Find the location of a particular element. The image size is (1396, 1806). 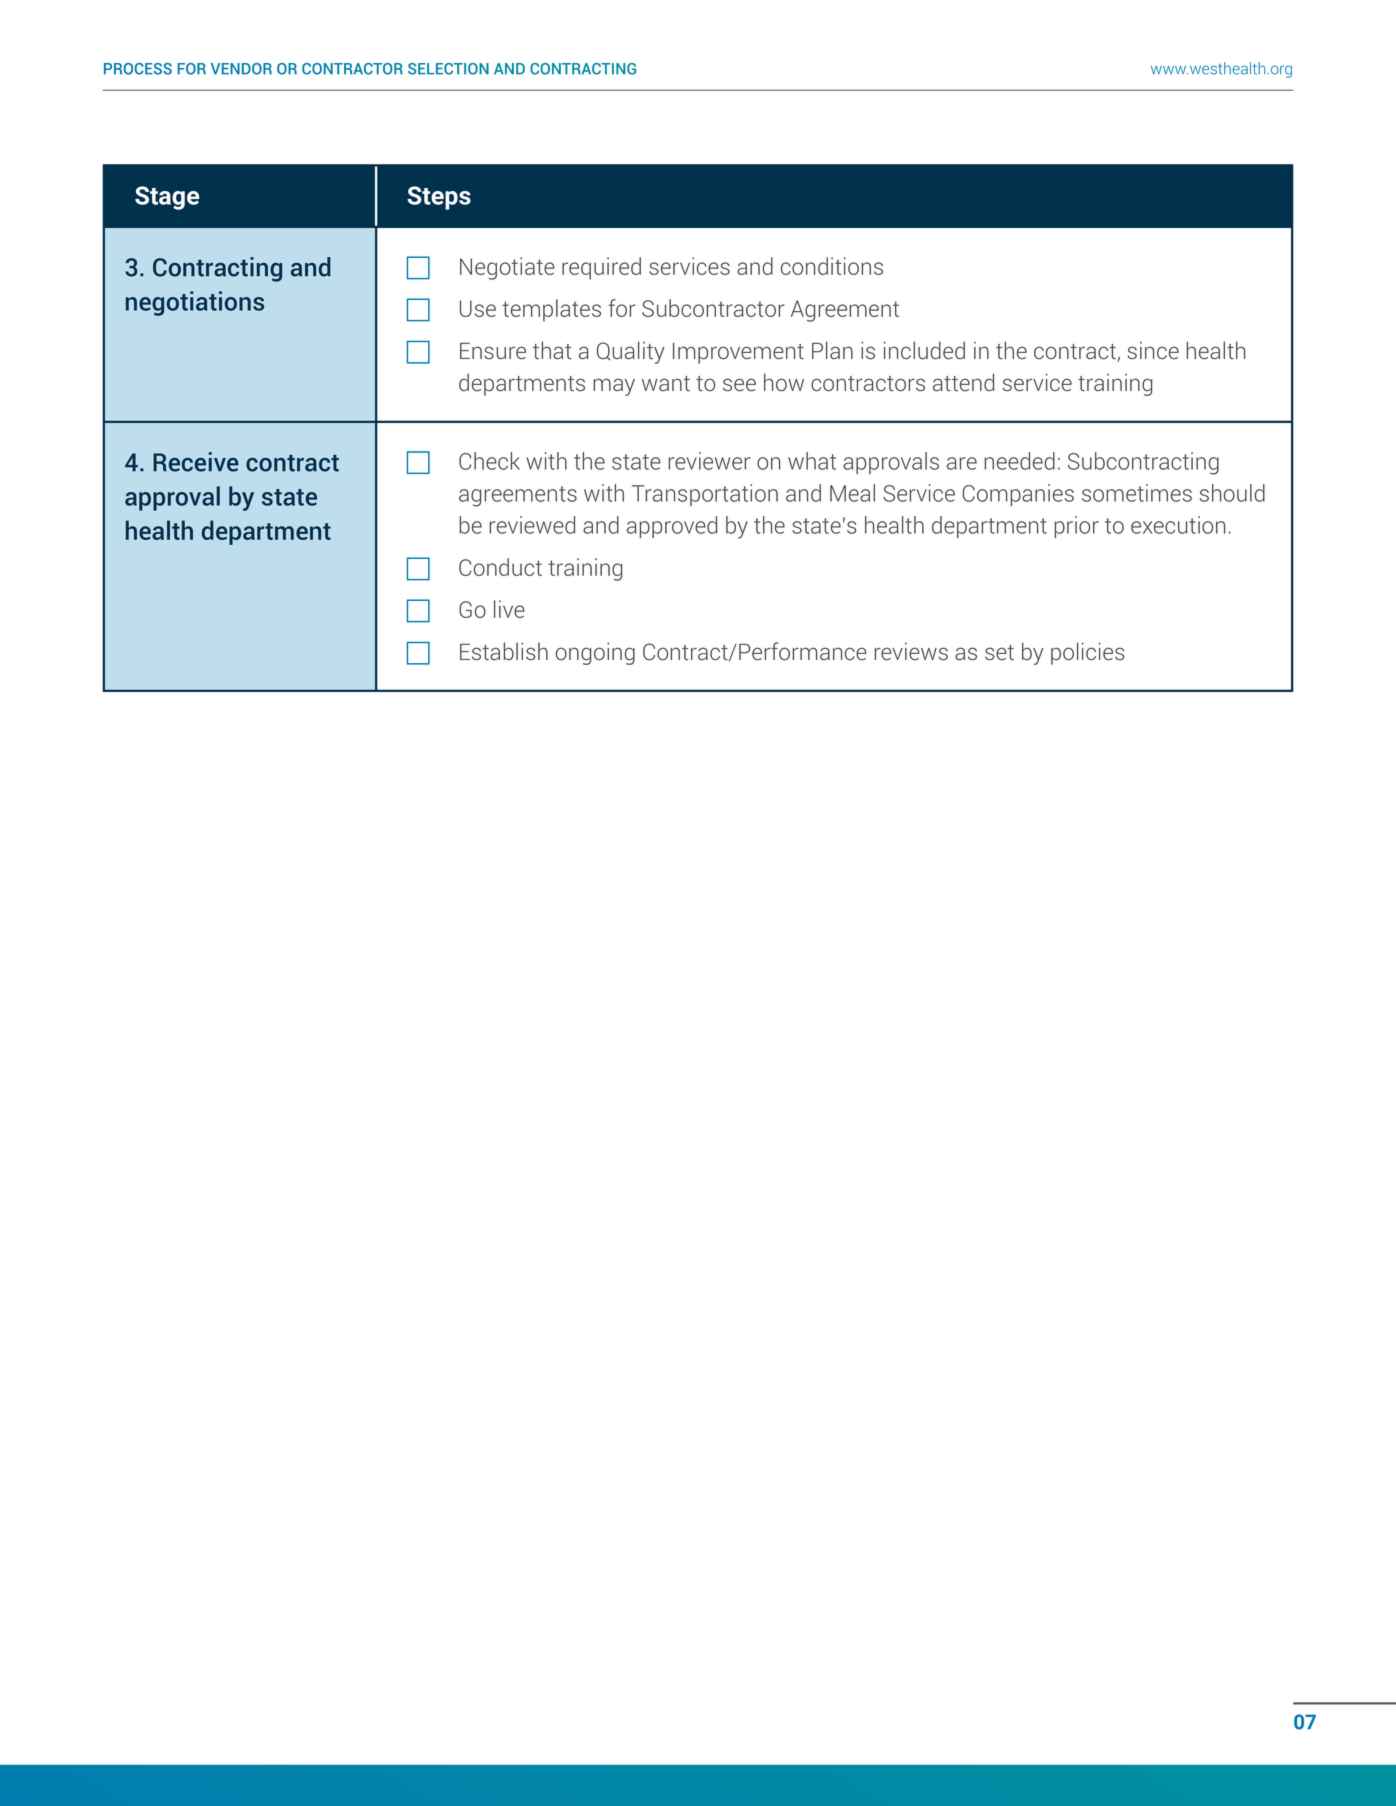

VENDOR is located at coordinates (241, 69).
